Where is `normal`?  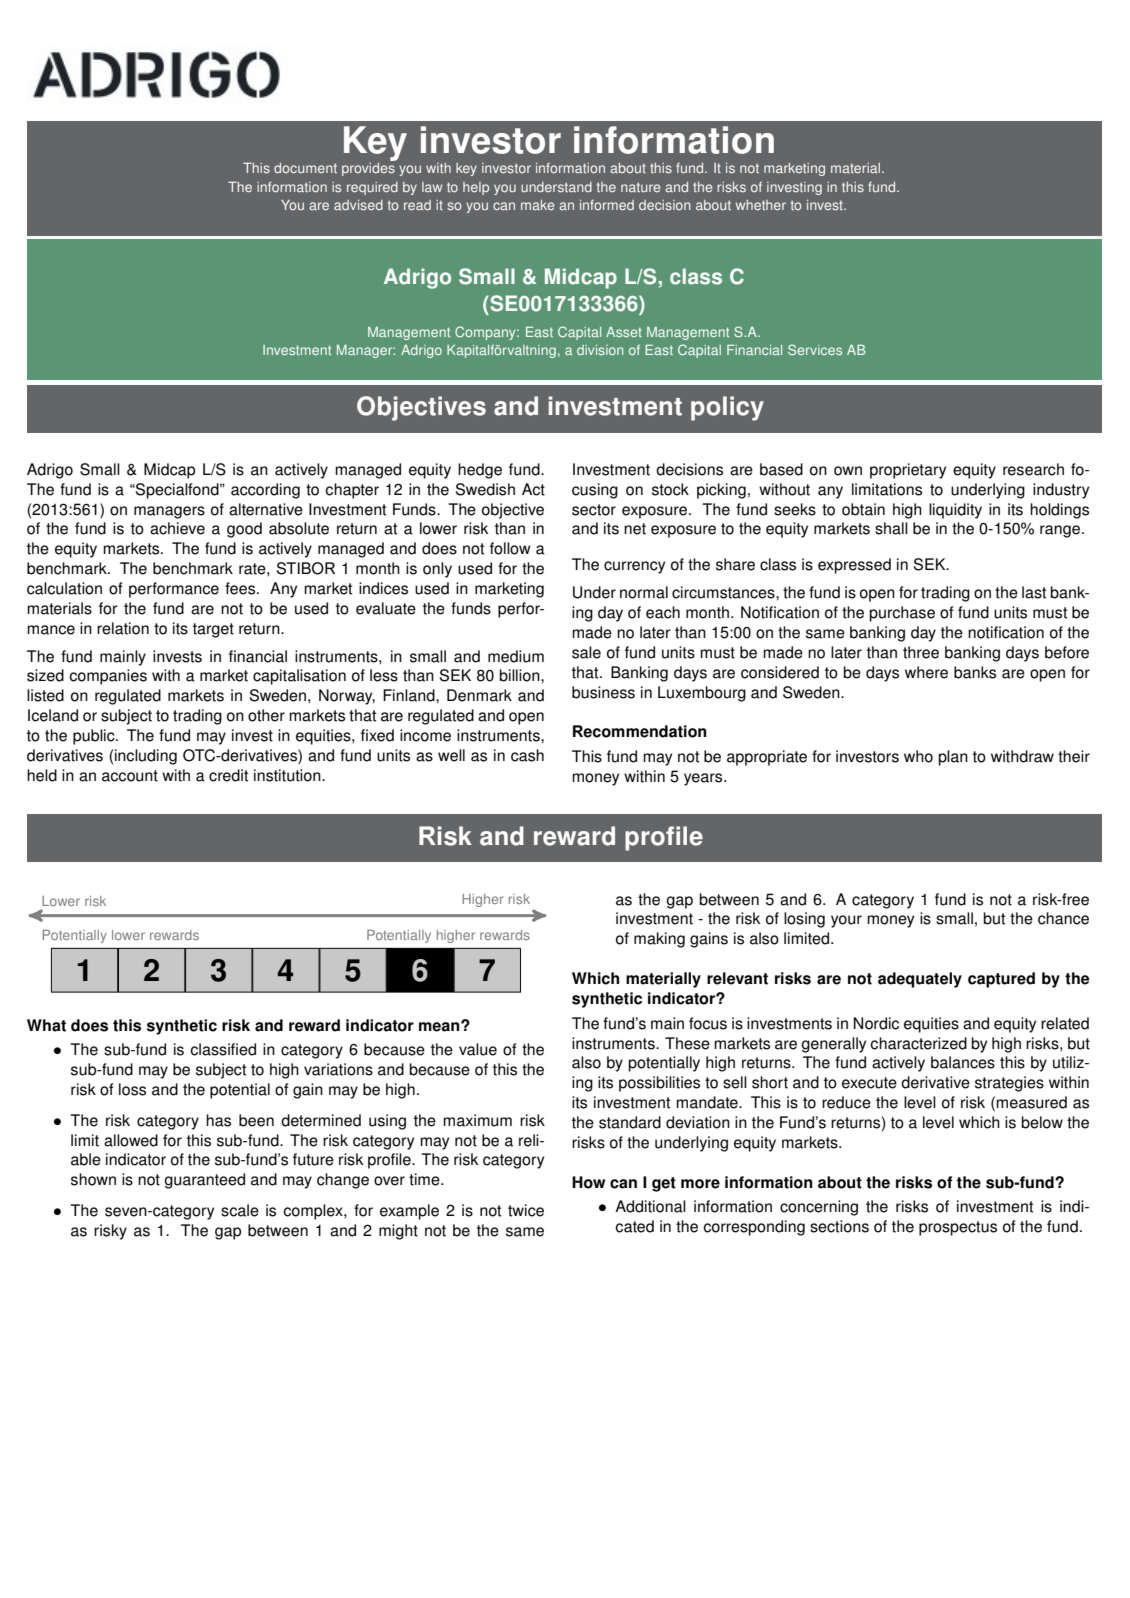 normal is located at coordinates (644, 592).
